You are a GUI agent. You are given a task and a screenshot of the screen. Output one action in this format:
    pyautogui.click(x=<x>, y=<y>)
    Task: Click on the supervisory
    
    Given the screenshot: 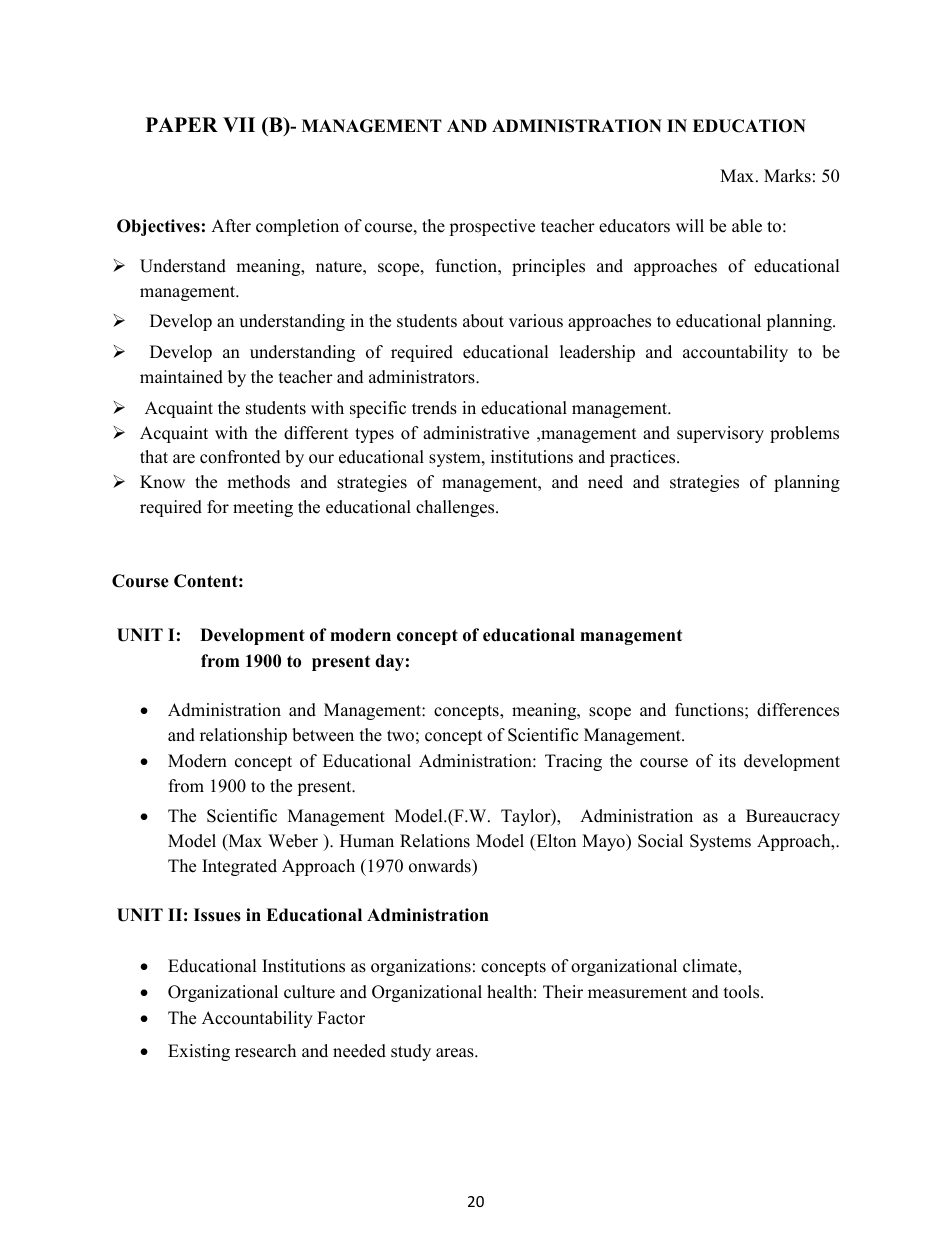 What is the action you would take?
    pyautogui.click(x=720, y=434)
